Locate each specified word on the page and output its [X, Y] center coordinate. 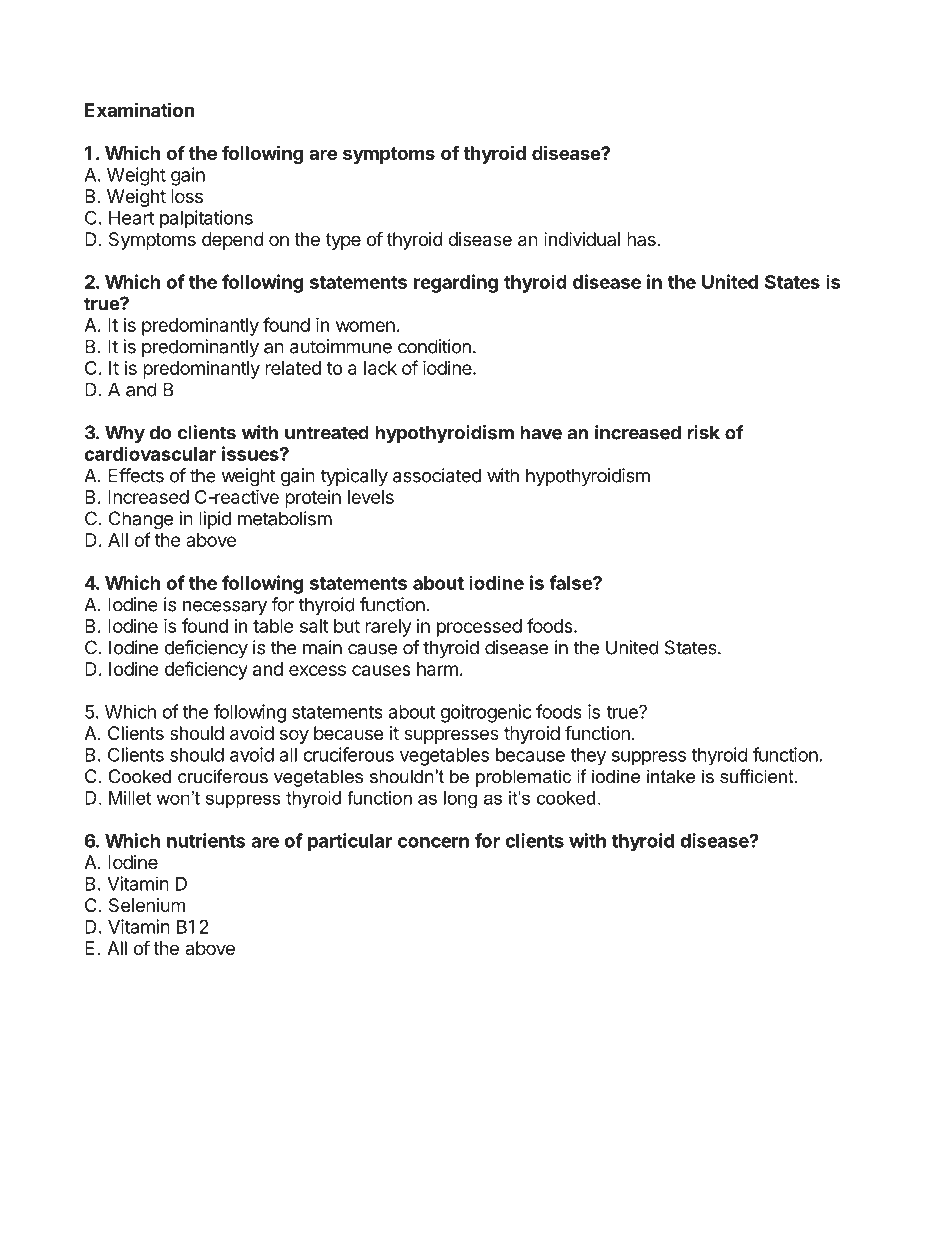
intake [671, 776]
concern [433, 842]
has [641, 239]
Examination [140, 109]
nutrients [206, 840]
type [343, 241]
